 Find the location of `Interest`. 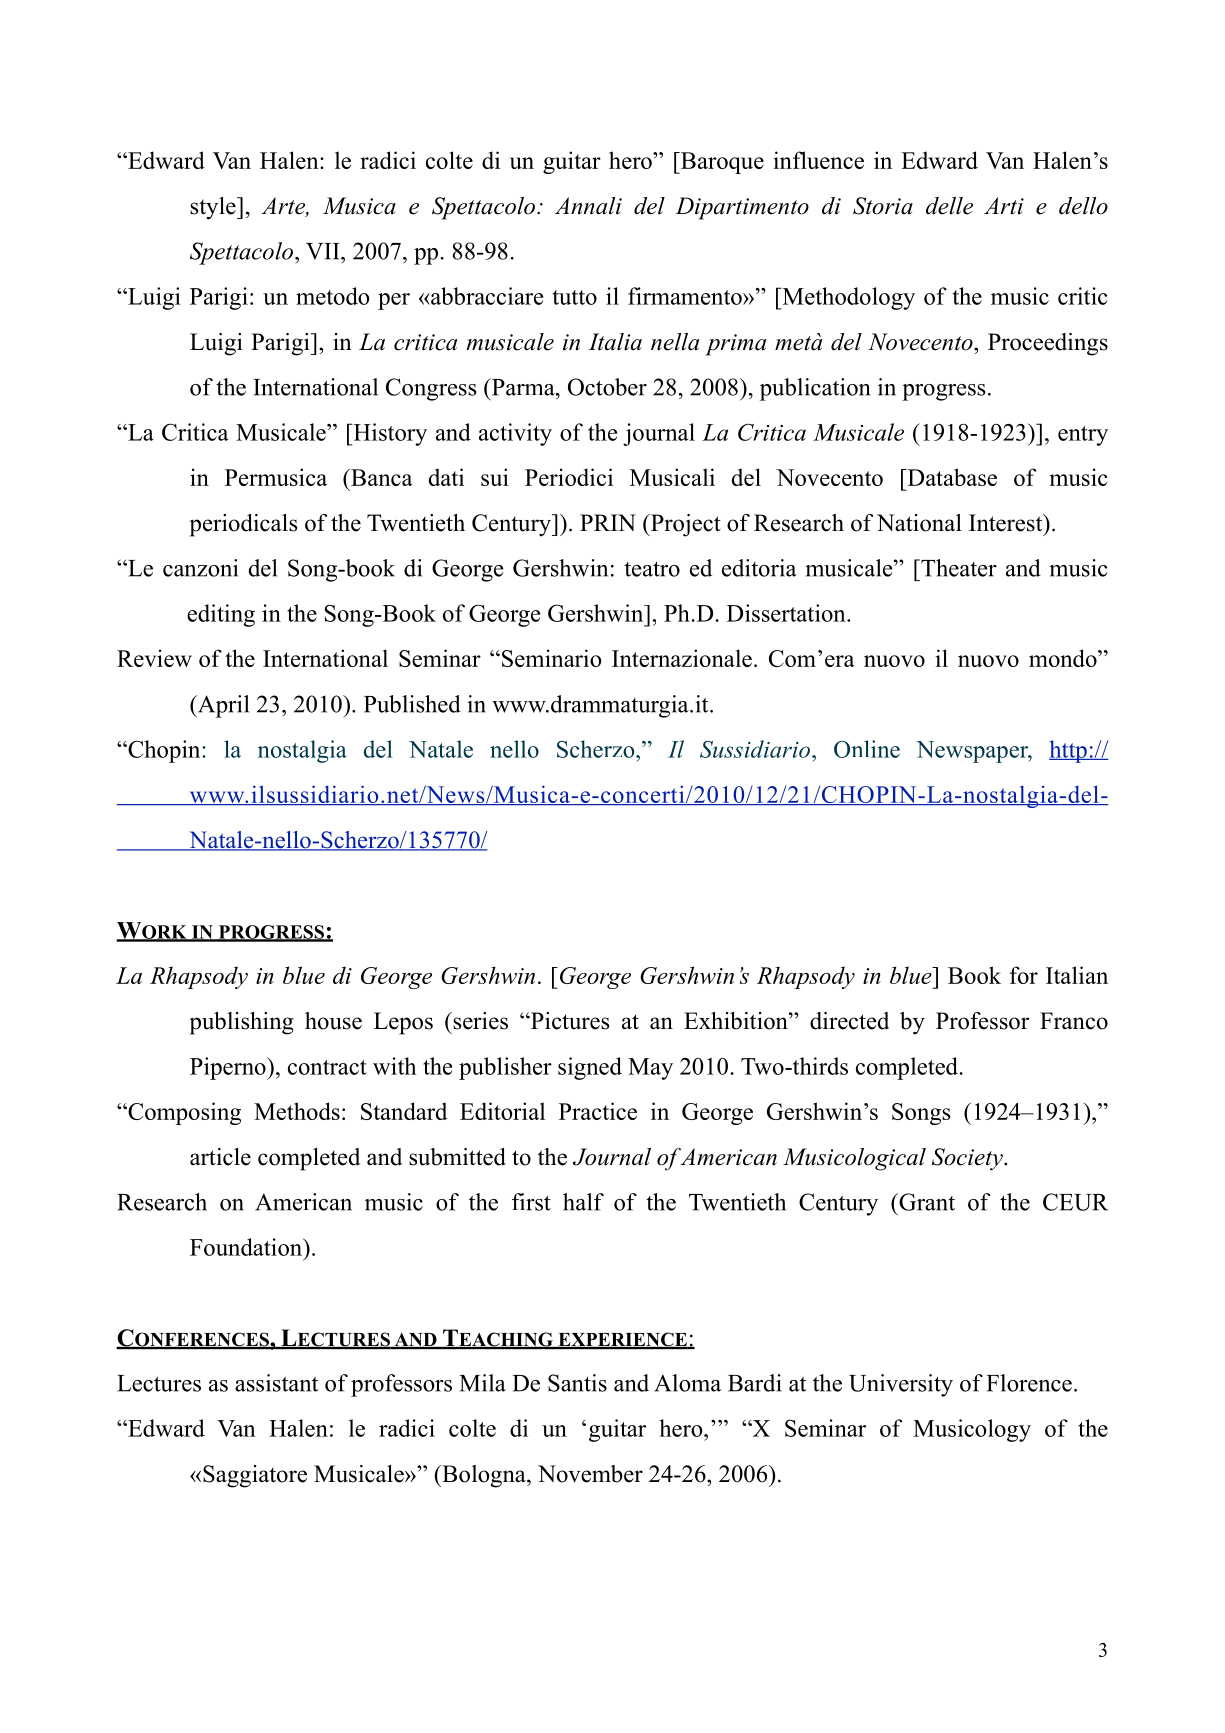

Interest is located at coordinates (1007, 523).
